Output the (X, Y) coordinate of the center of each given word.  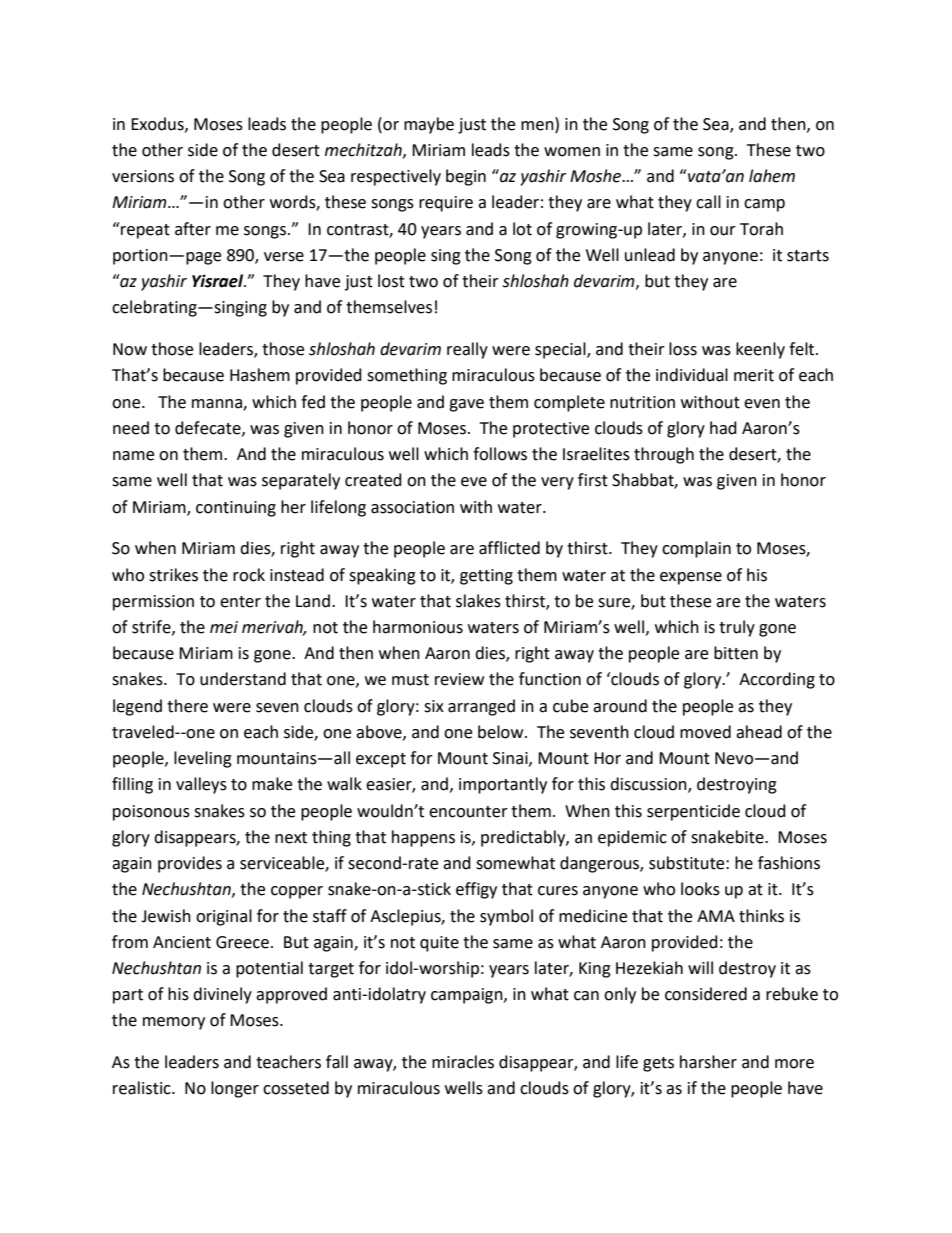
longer (235, 1089)
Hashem (260, 375)
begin (466, 177)
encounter (468, 812)
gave (466, 405)
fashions (789, 863)
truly (737, 628)
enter (240, 602)
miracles (463, 1062)
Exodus (158, 124)
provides (190, 864)
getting (486, 577)
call (708, 202)
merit (754, 375)
